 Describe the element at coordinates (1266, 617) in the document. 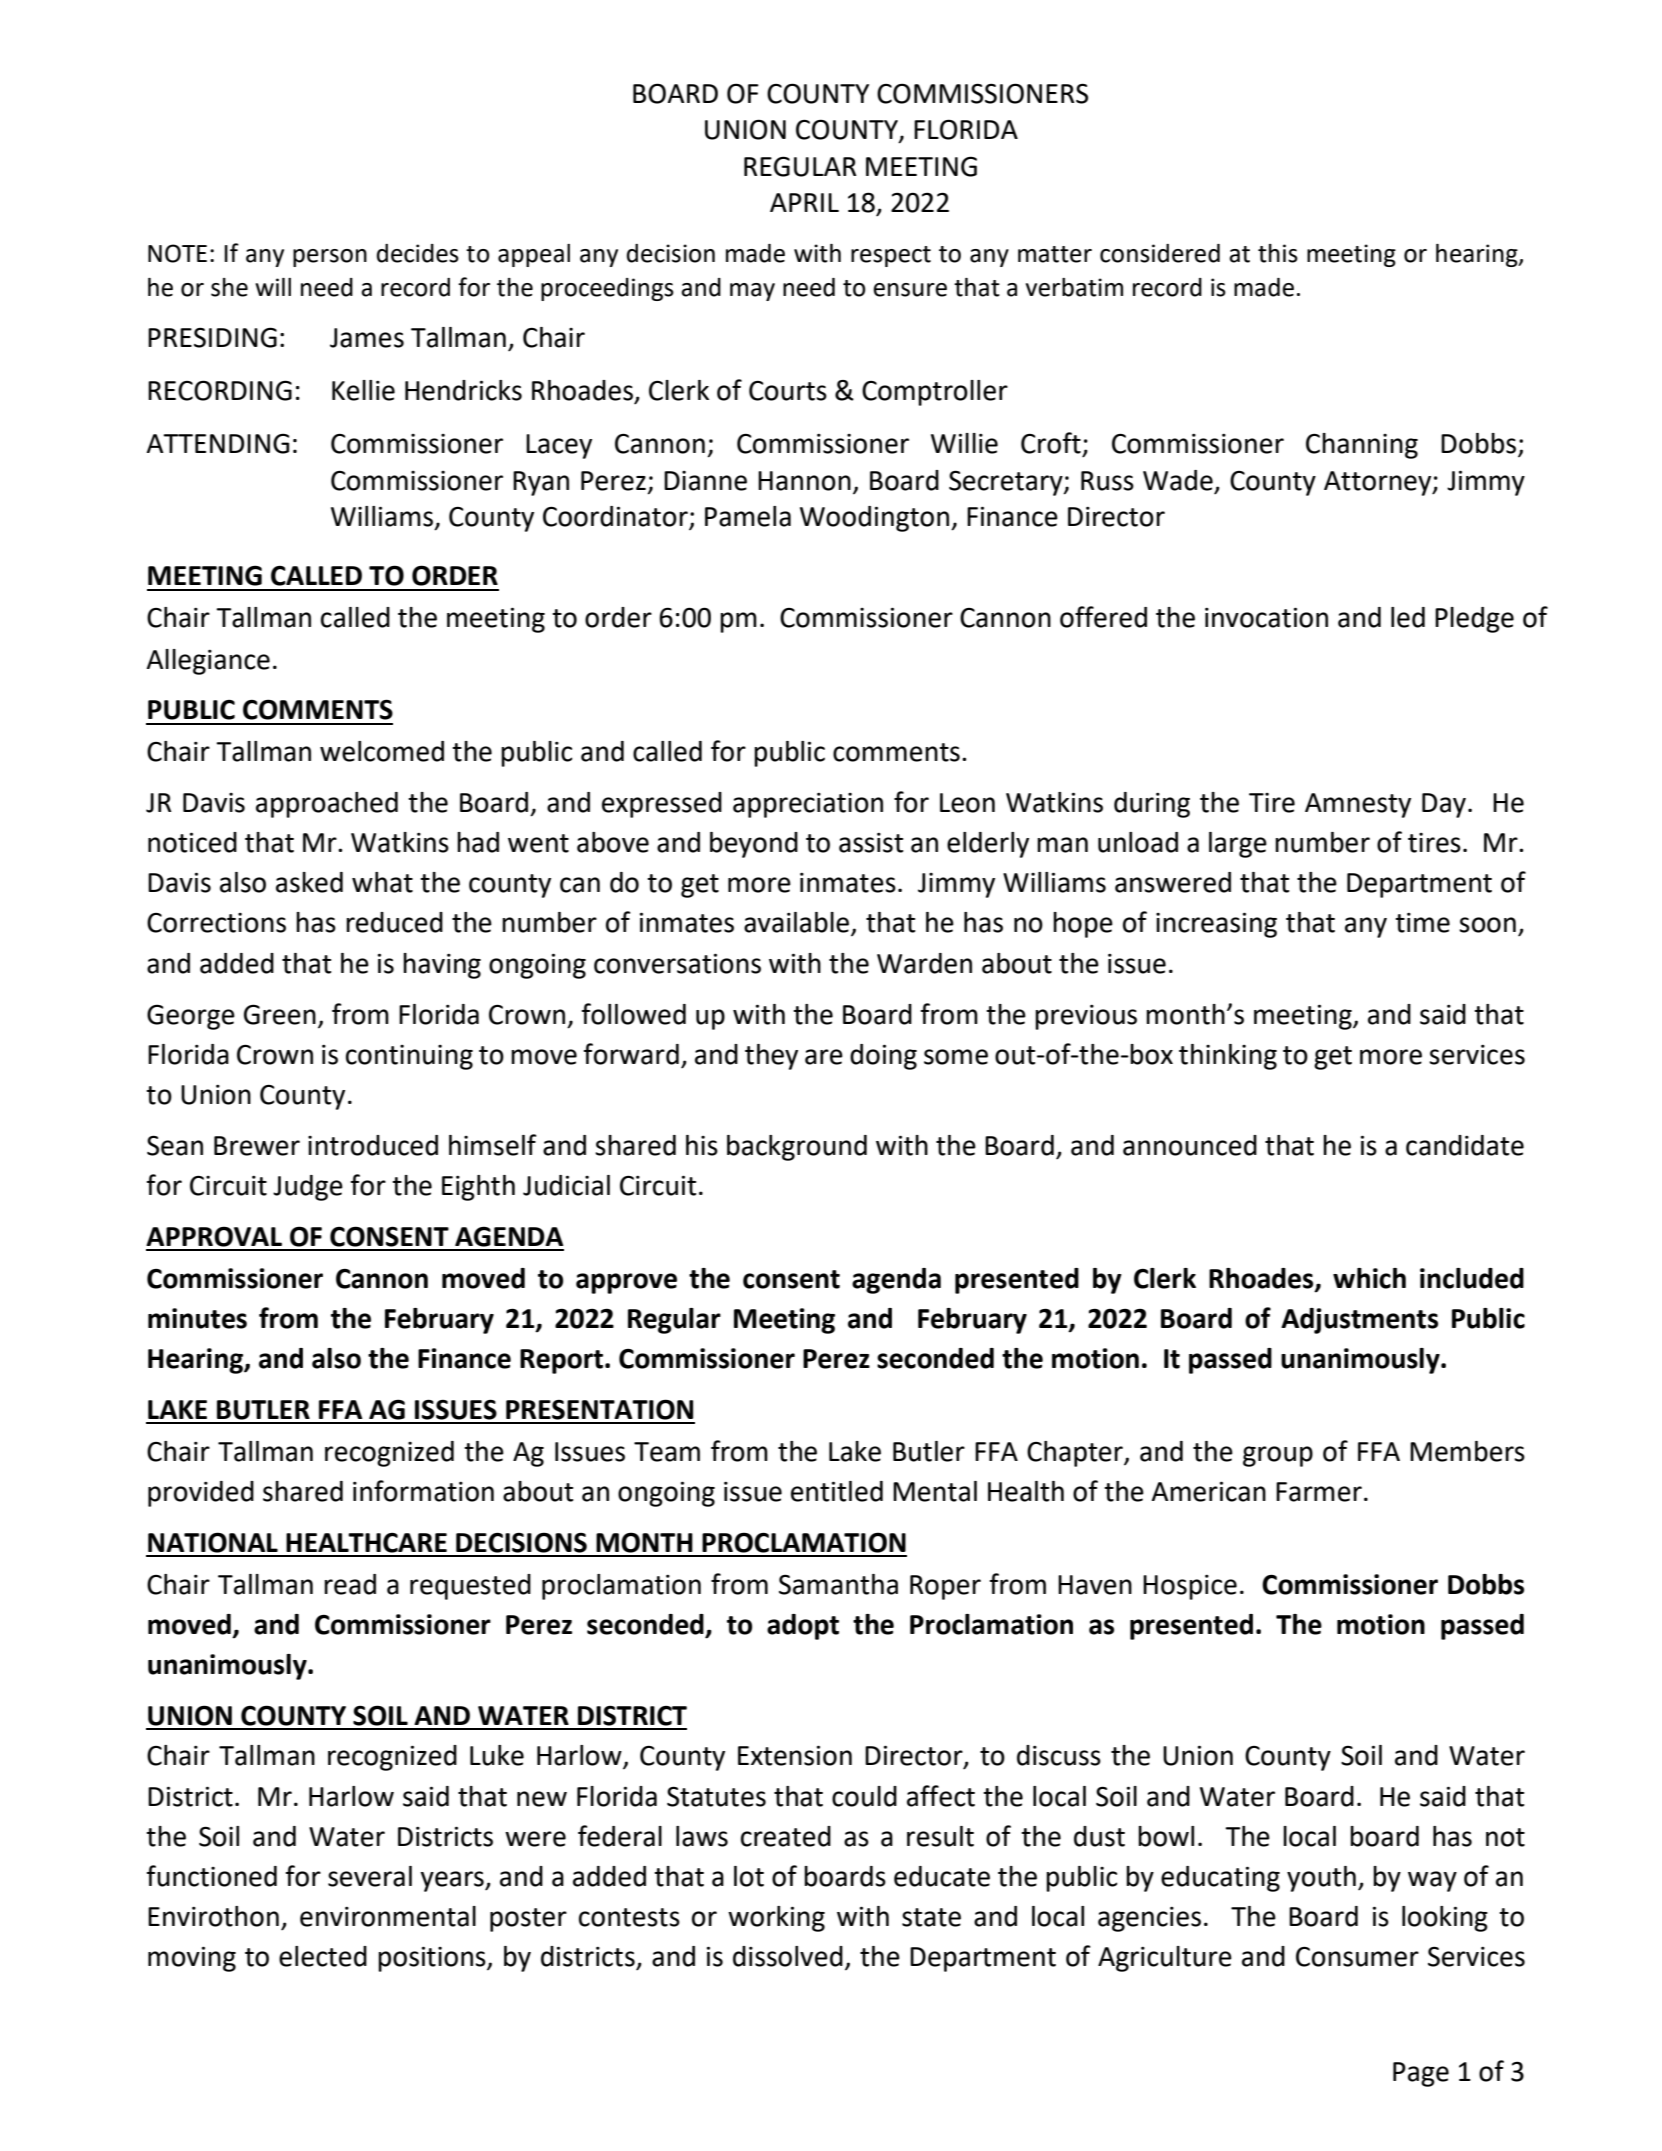

I see `invocation` at that location.
